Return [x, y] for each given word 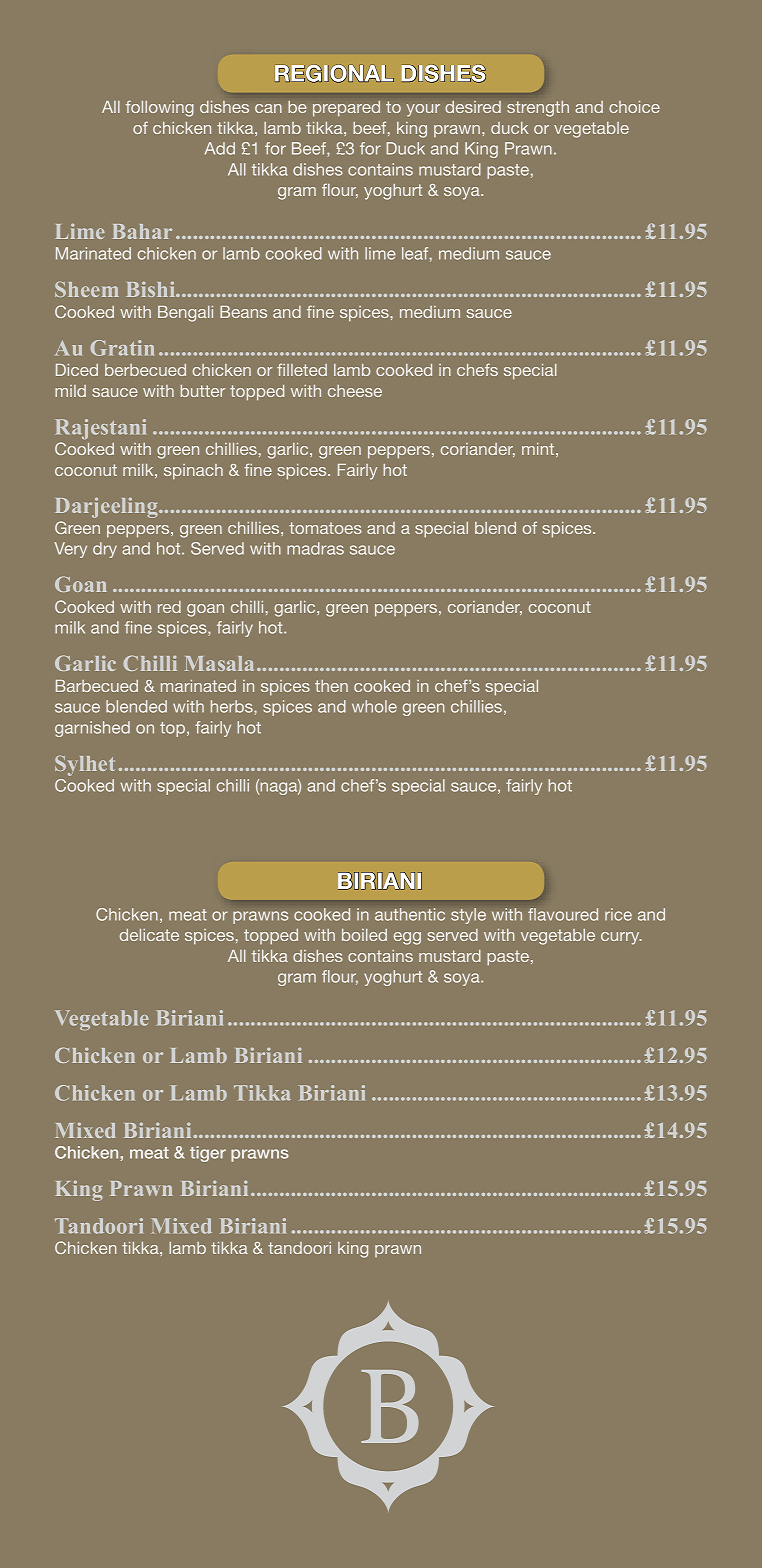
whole [374, 706]
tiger [208, 1154]
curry [621, 938]
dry [105, 550]
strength [538, 109]
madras [315, 548]
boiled [364, 935]
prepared [346, 109]
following [160, 108]
